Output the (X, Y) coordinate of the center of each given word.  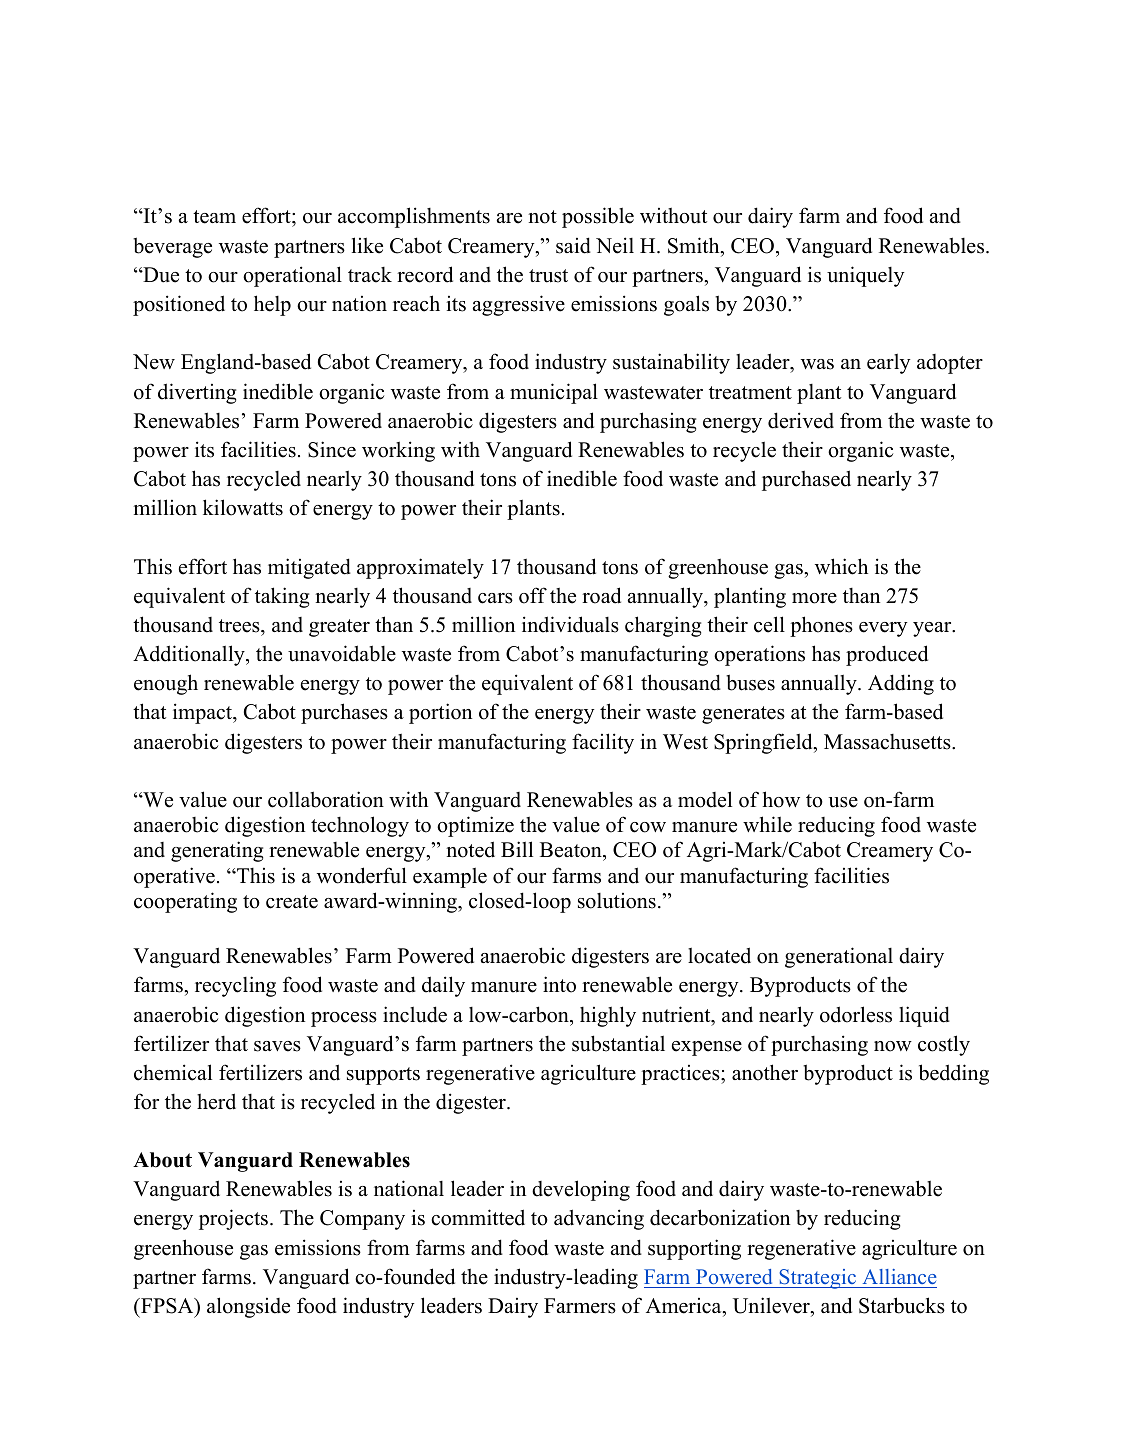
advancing (599, 1219)
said (573, 245)
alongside (248, 1307)
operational (292, 276)
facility (603, 743)
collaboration (326, 799)
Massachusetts (888, 742)
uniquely (865, 276)
